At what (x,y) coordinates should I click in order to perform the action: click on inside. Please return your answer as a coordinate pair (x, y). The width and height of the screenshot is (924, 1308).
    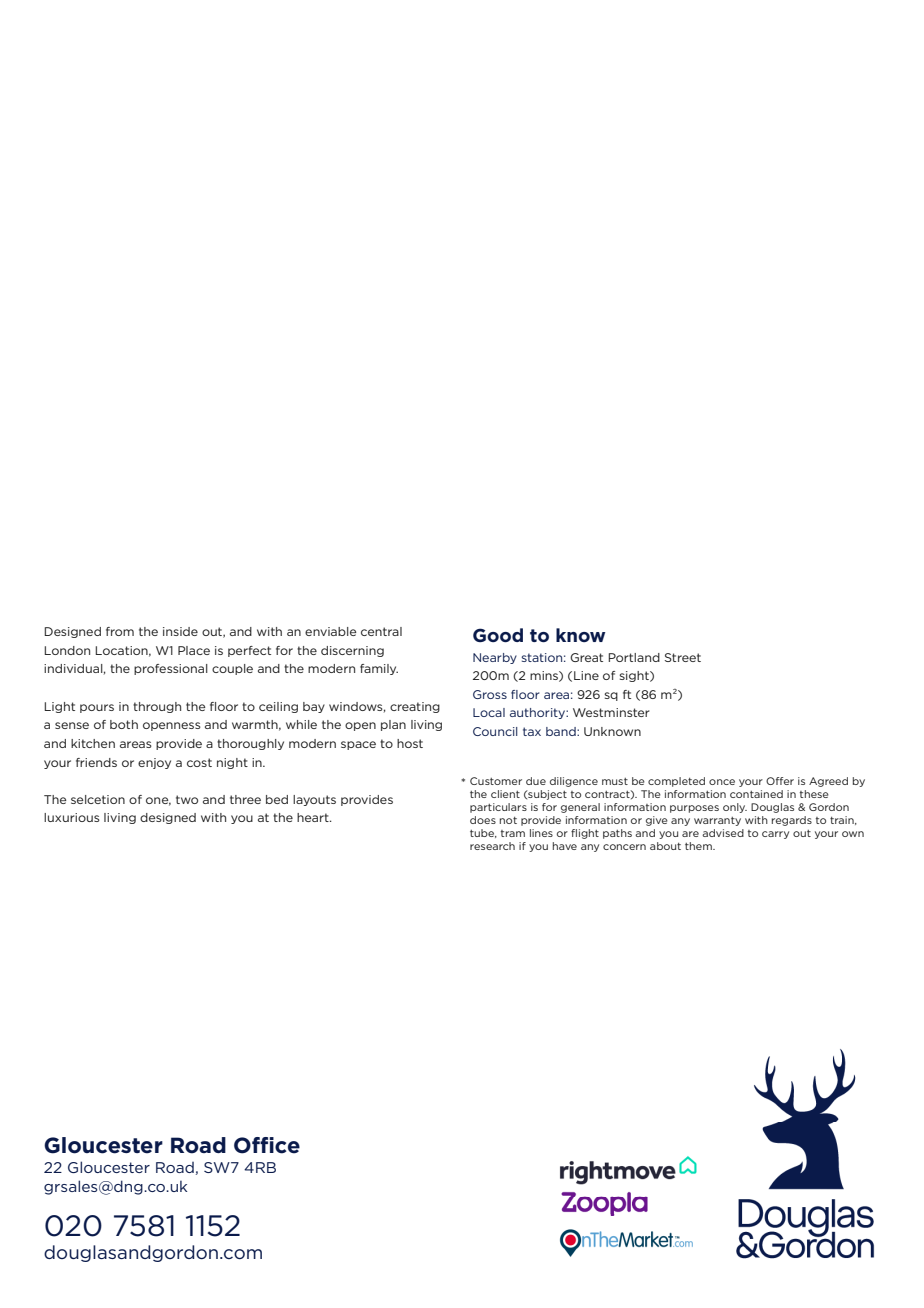
    Looking at the image, I should click on (180, 631).
